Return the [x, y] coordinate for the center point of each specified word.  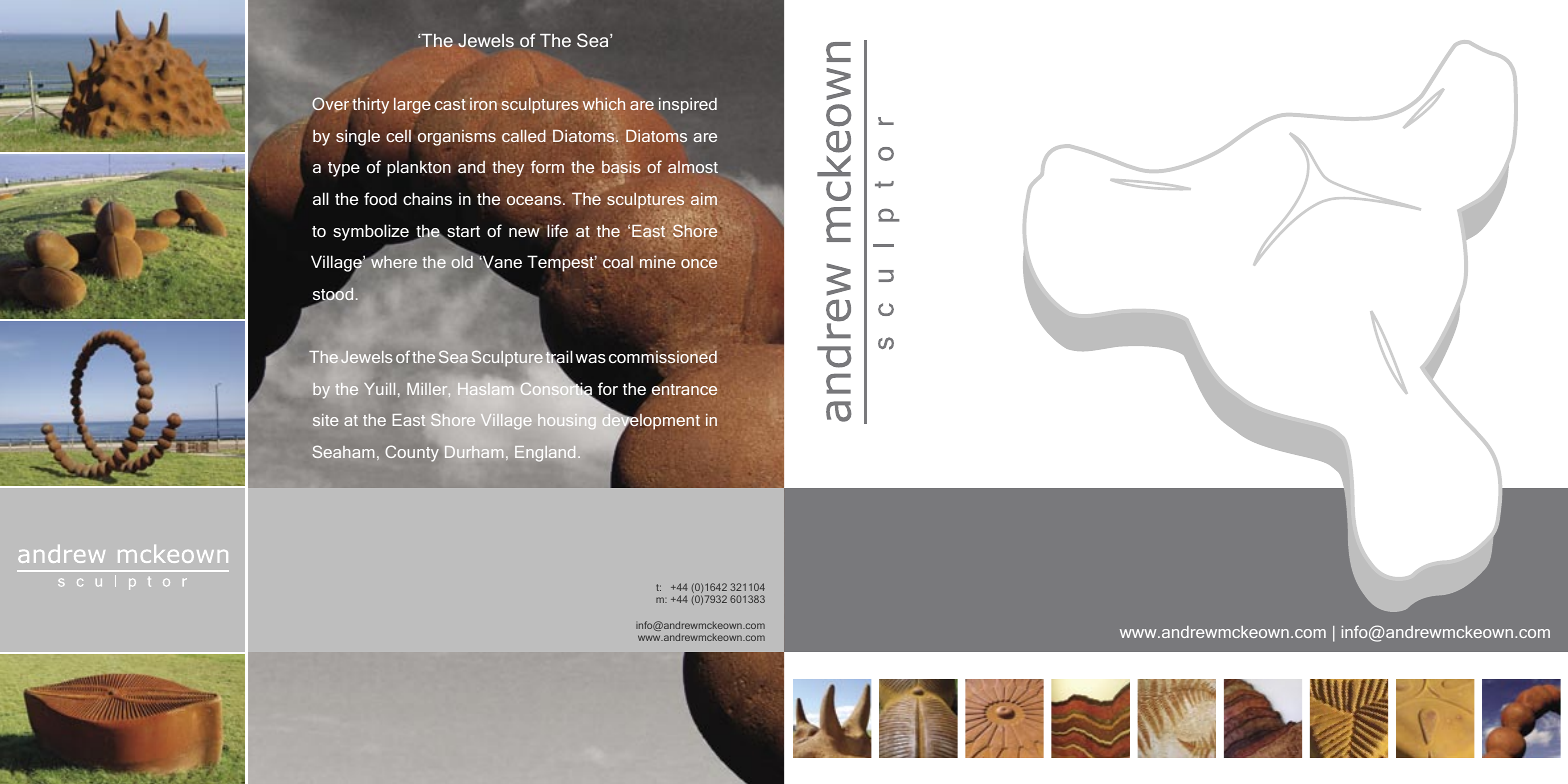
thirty [370, 106]
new [525, 231]
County [412, 454]
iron [483, 104]
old [462, 262]
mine [658, 261]
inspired [688, 106]
